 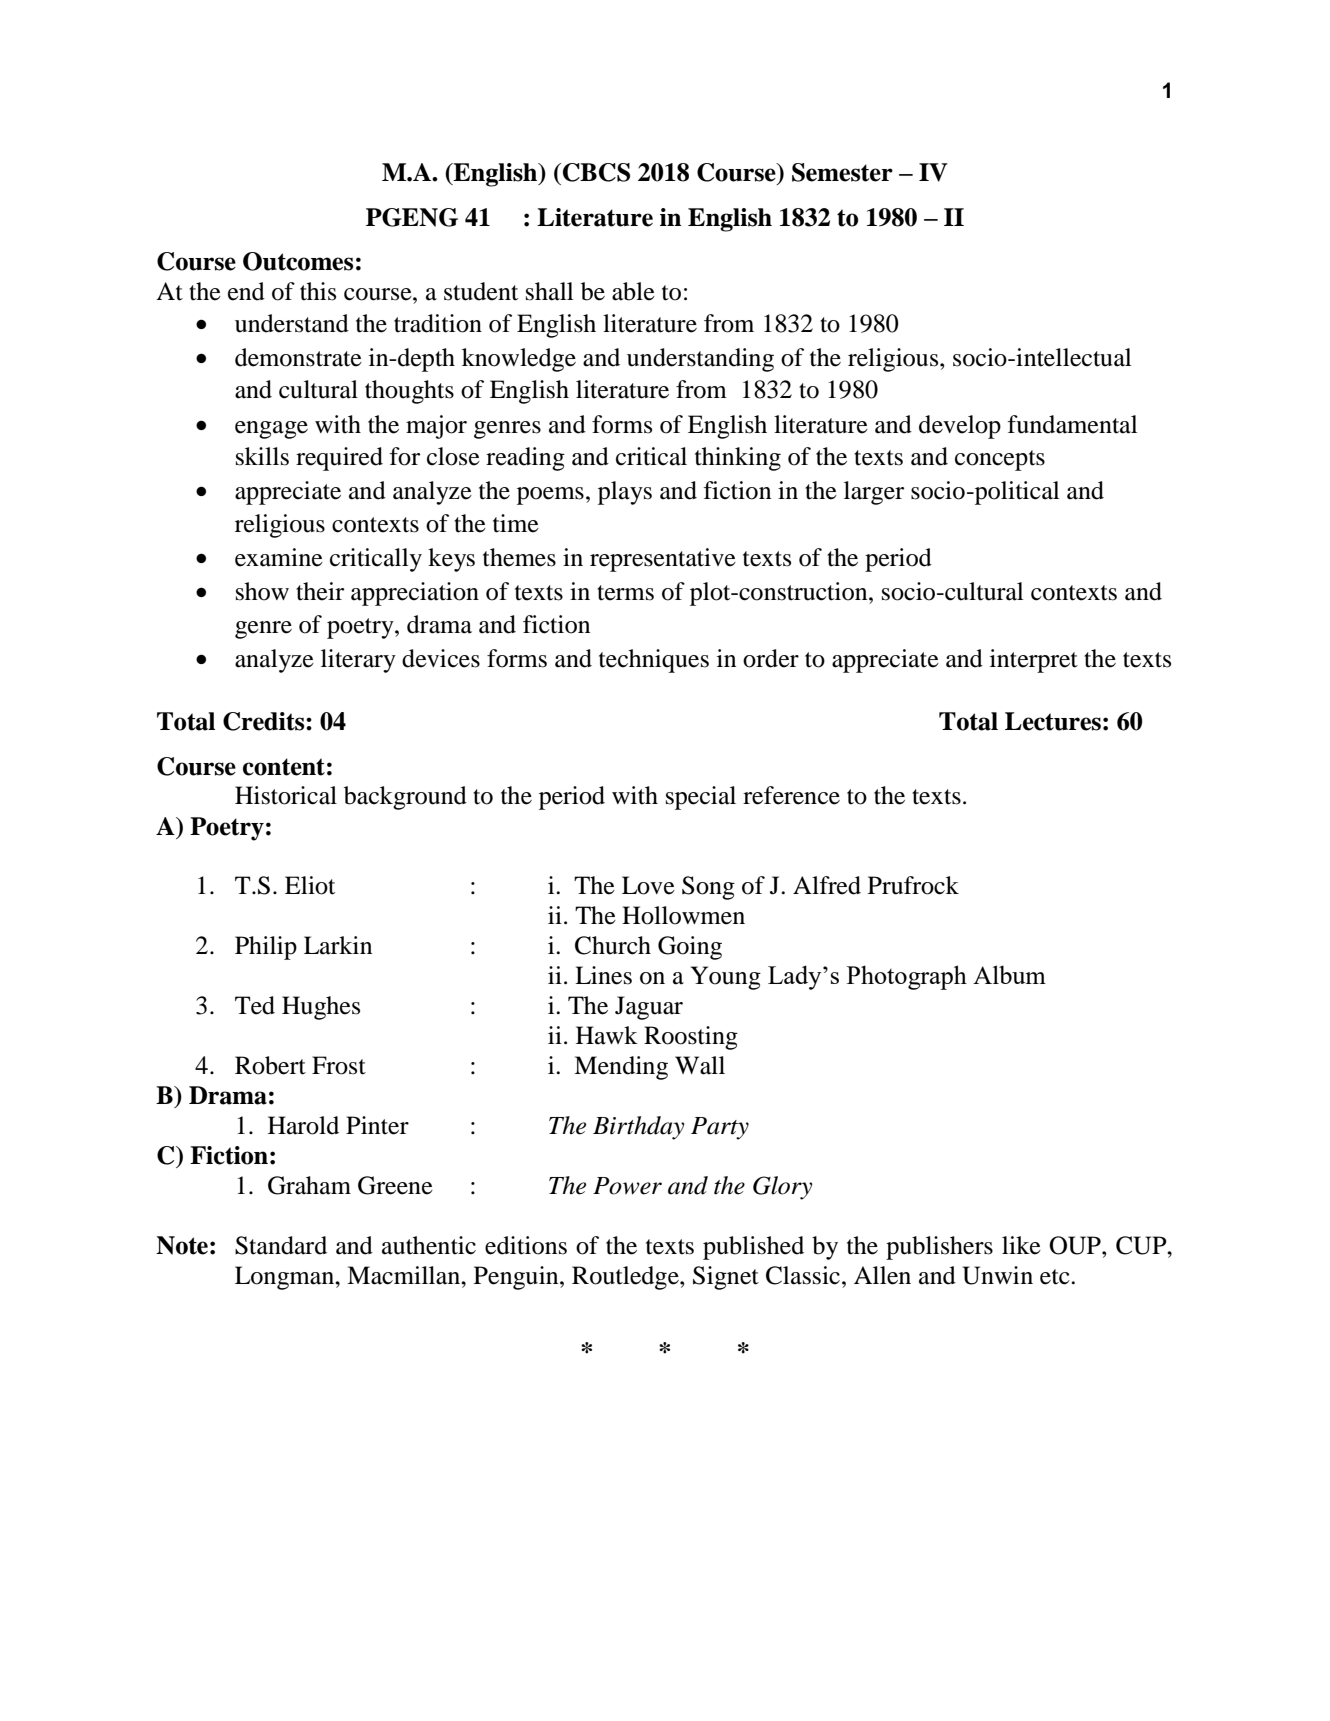 What do you see at coordinates (298, 261) in the document?
I see `Outcomes` at bounding box center [298, 261].
